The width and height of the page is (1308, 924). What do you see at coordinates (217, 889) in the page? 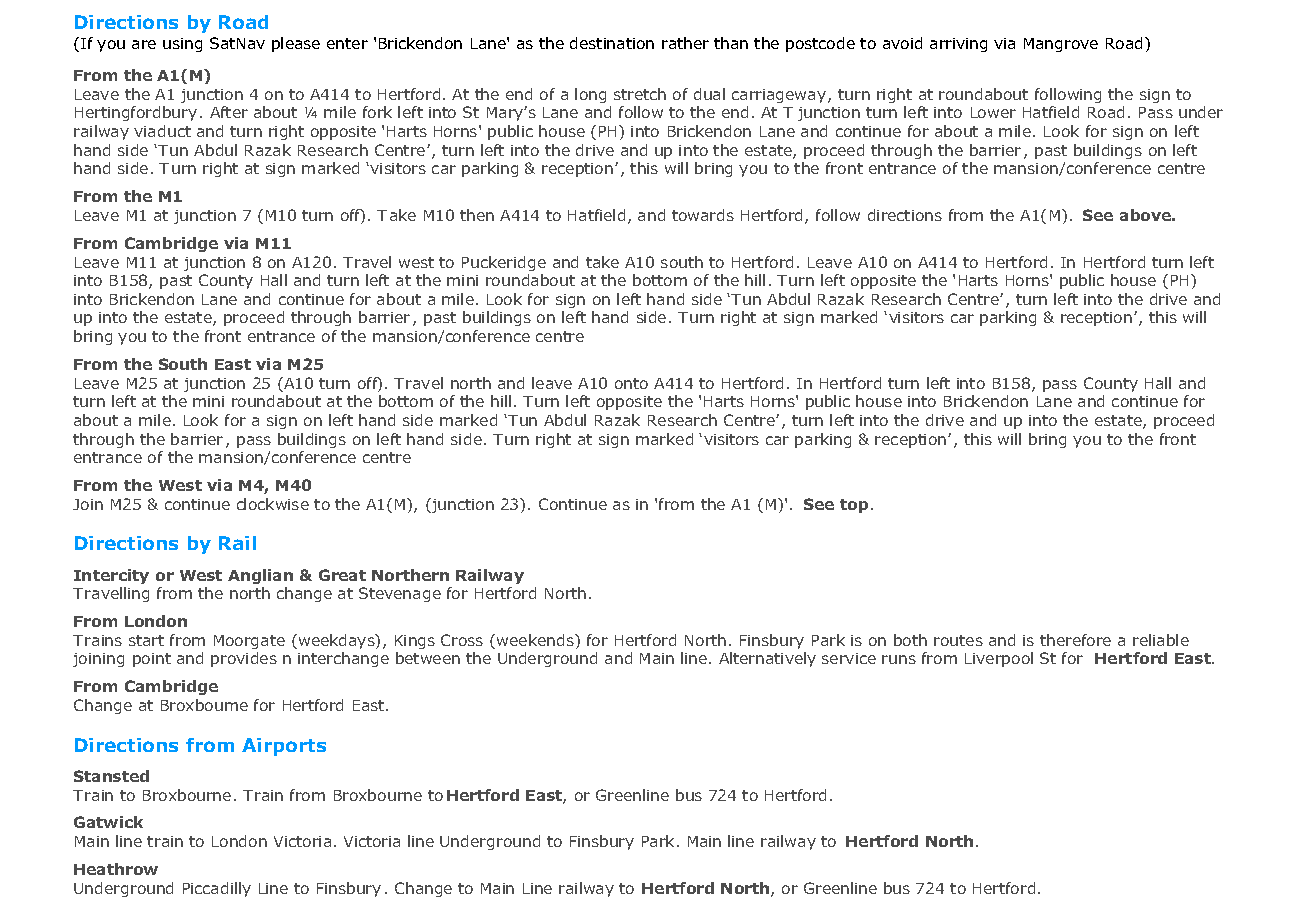
I see `Piccadilly` at bounding box center [217, 889].
